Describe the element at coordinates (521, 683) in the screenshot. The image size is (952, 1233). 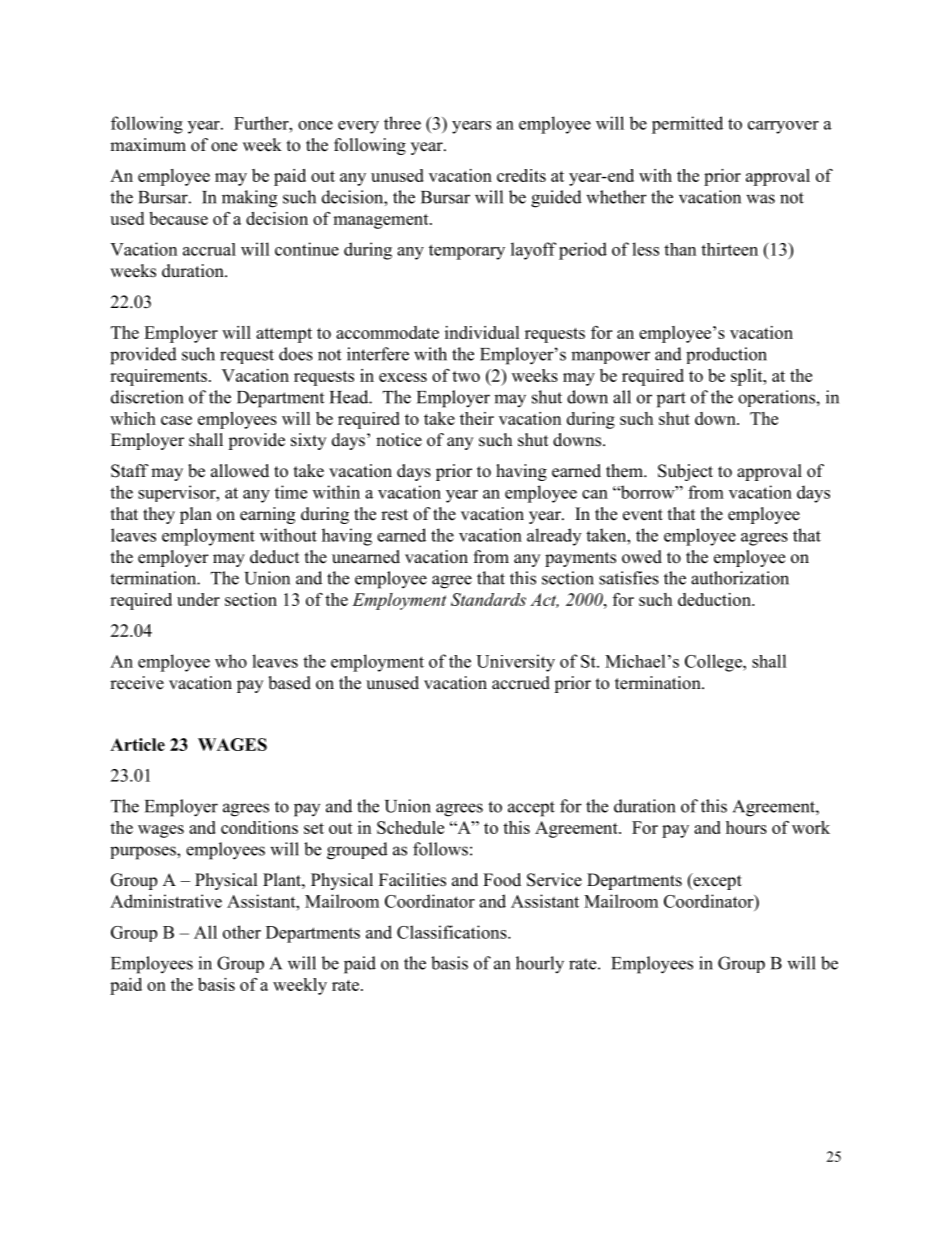
I see `accrued` at that location.
